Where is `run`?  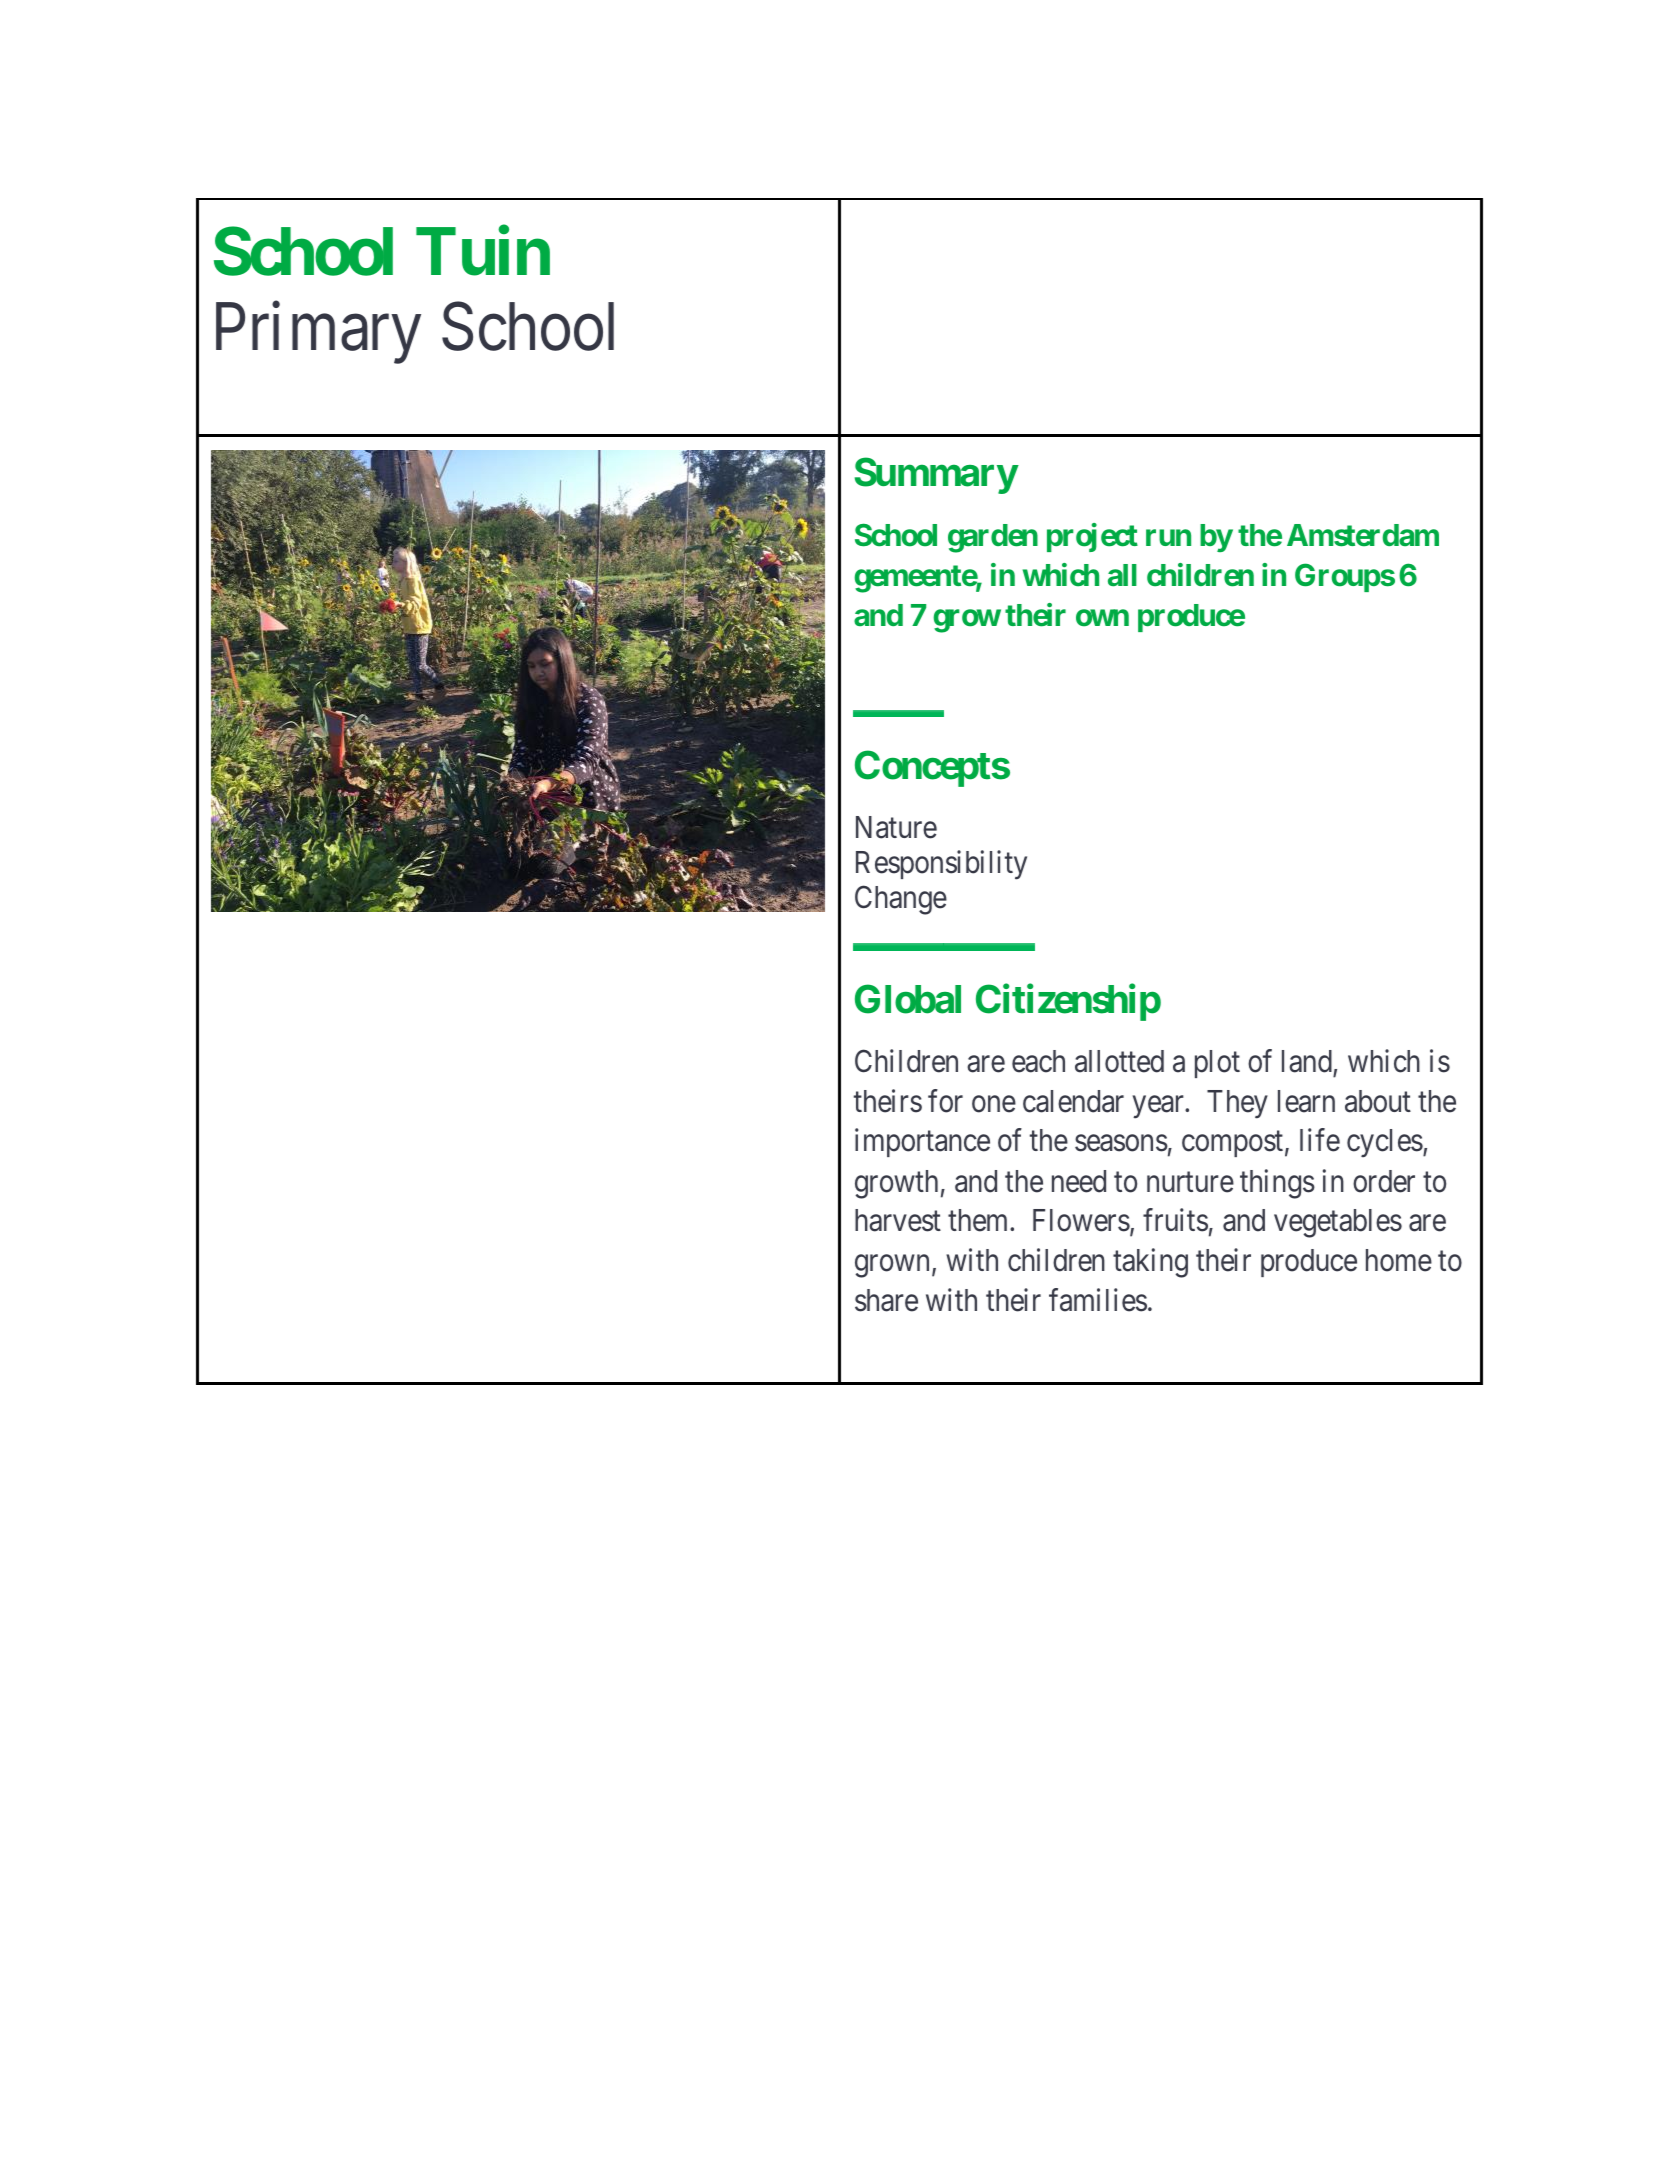
run is located at coordinates (1168, 537).
